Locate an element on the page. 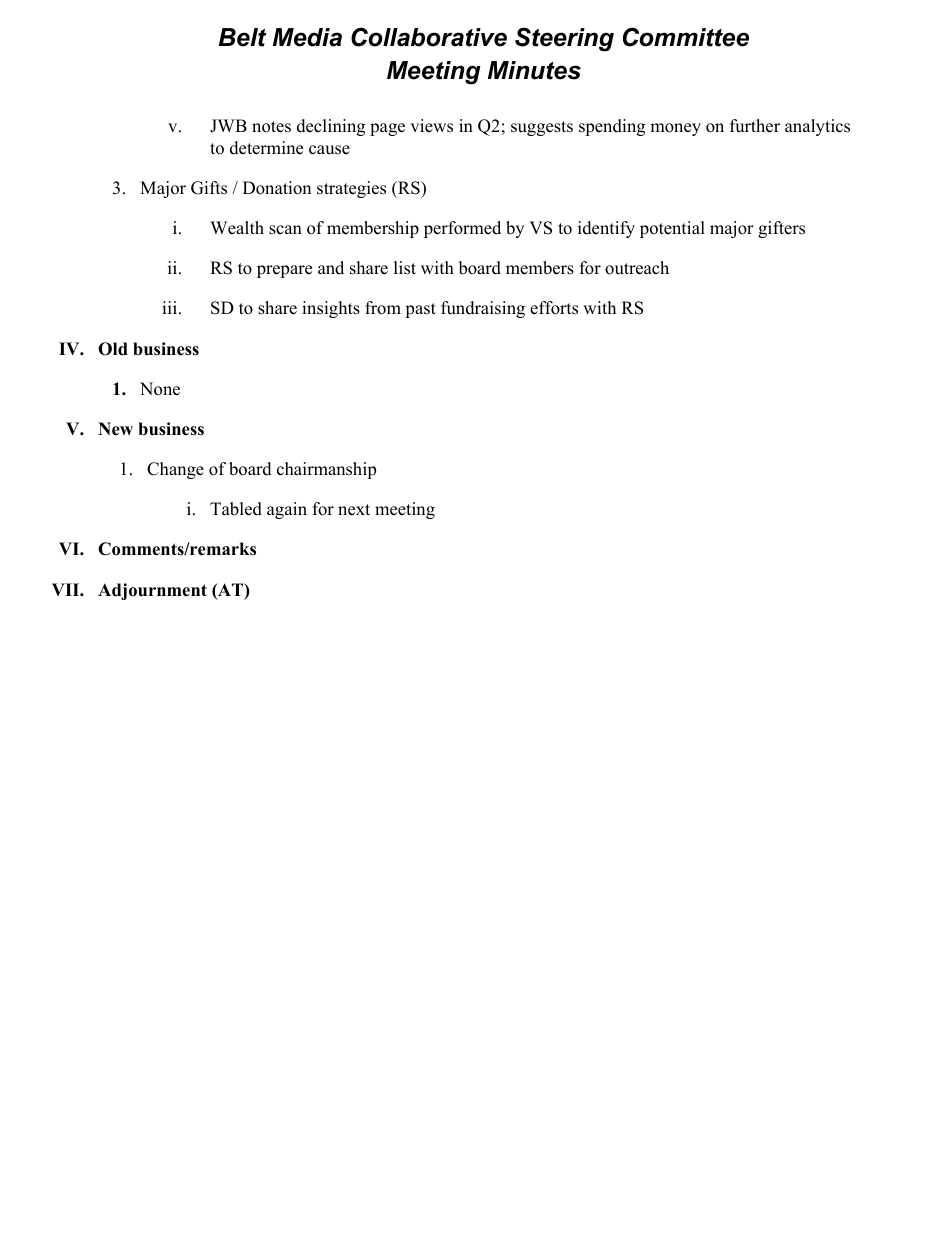  Change is located at coordinates (175, 470).
